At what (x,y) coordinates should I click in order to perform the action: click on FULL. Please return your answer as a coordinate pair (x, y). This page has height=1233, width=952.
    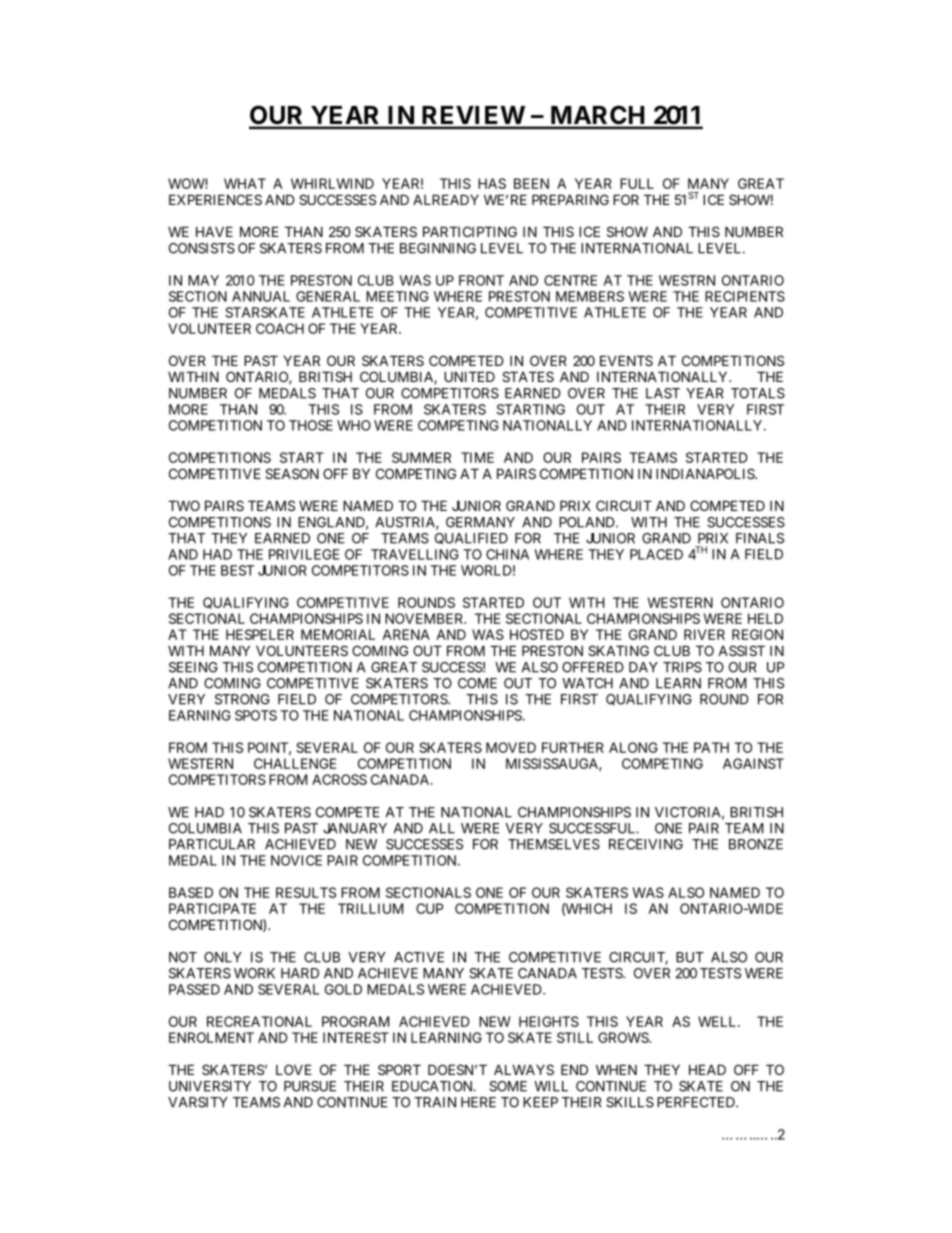
    Looking at the image, I should click on (637, 183).
